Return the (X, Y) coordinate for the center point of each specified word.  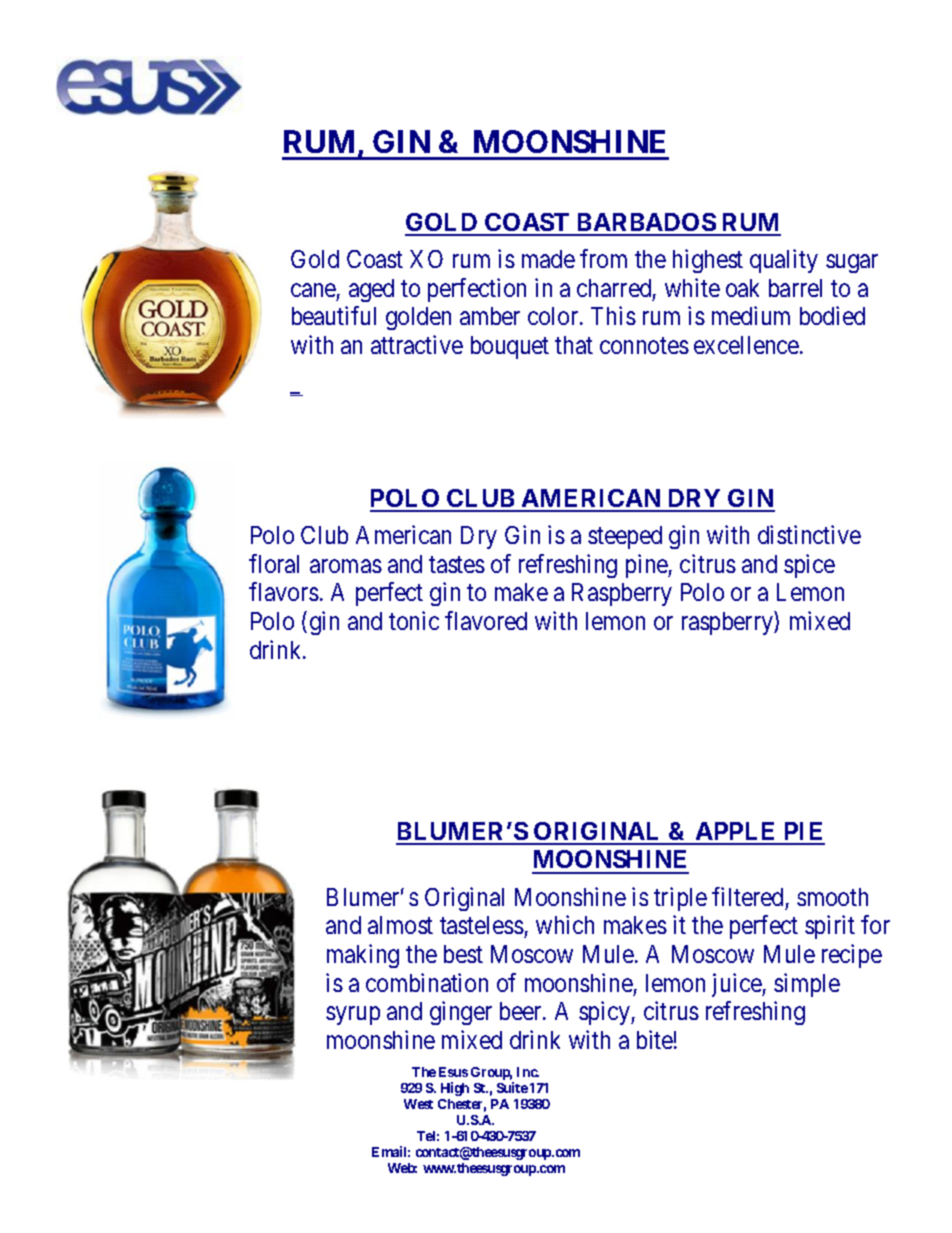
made (548, 259)
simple (807, 985)
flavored (486, 620)
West (418, 1104)
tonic (414, 620)
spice (809, 566)
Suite (512, 1087)
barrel (795, 288)
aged (371, 290)
